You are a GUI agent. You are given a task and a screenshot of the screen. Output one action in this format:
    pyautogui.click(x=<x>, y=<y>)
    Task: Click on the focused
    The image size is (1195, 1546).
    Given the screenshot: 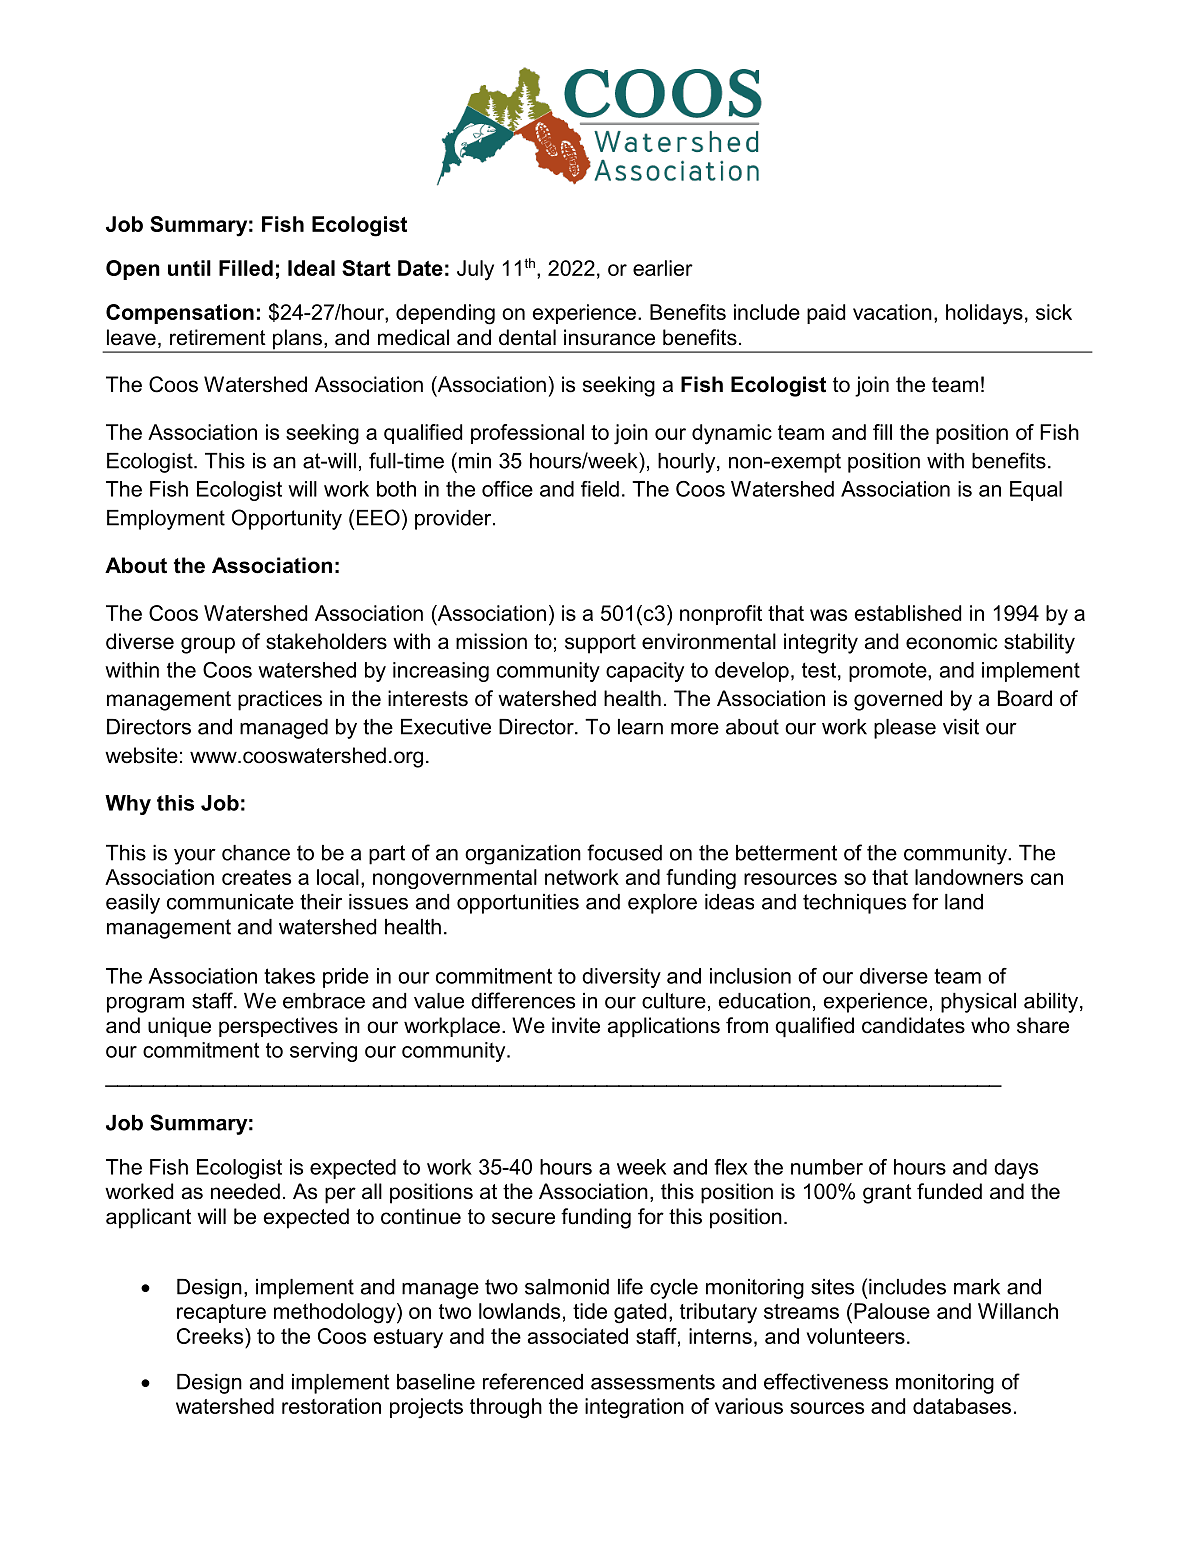 What is the action you would take?
    pyautogui.click(x=624, y=852)
